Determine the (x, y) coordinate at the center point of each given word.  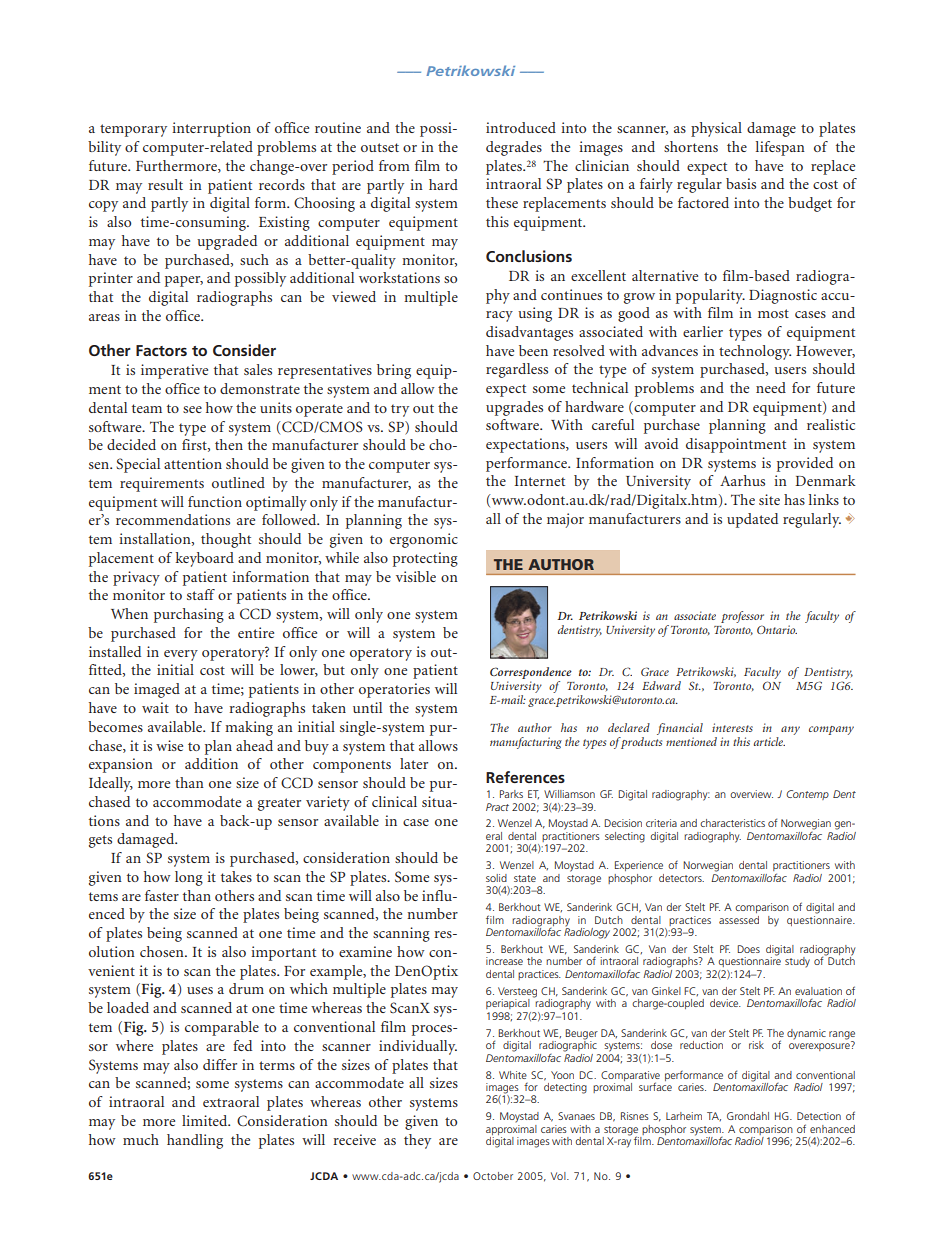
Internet (540, 481)
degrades (514, 148)
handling (195, 1141)
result (165, 184)
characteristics (732, 823)
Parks (511, 794)
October (493, 1176)
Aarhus (742, 480)
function (215, 501)
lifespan (780, 148)
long (189, 878)
